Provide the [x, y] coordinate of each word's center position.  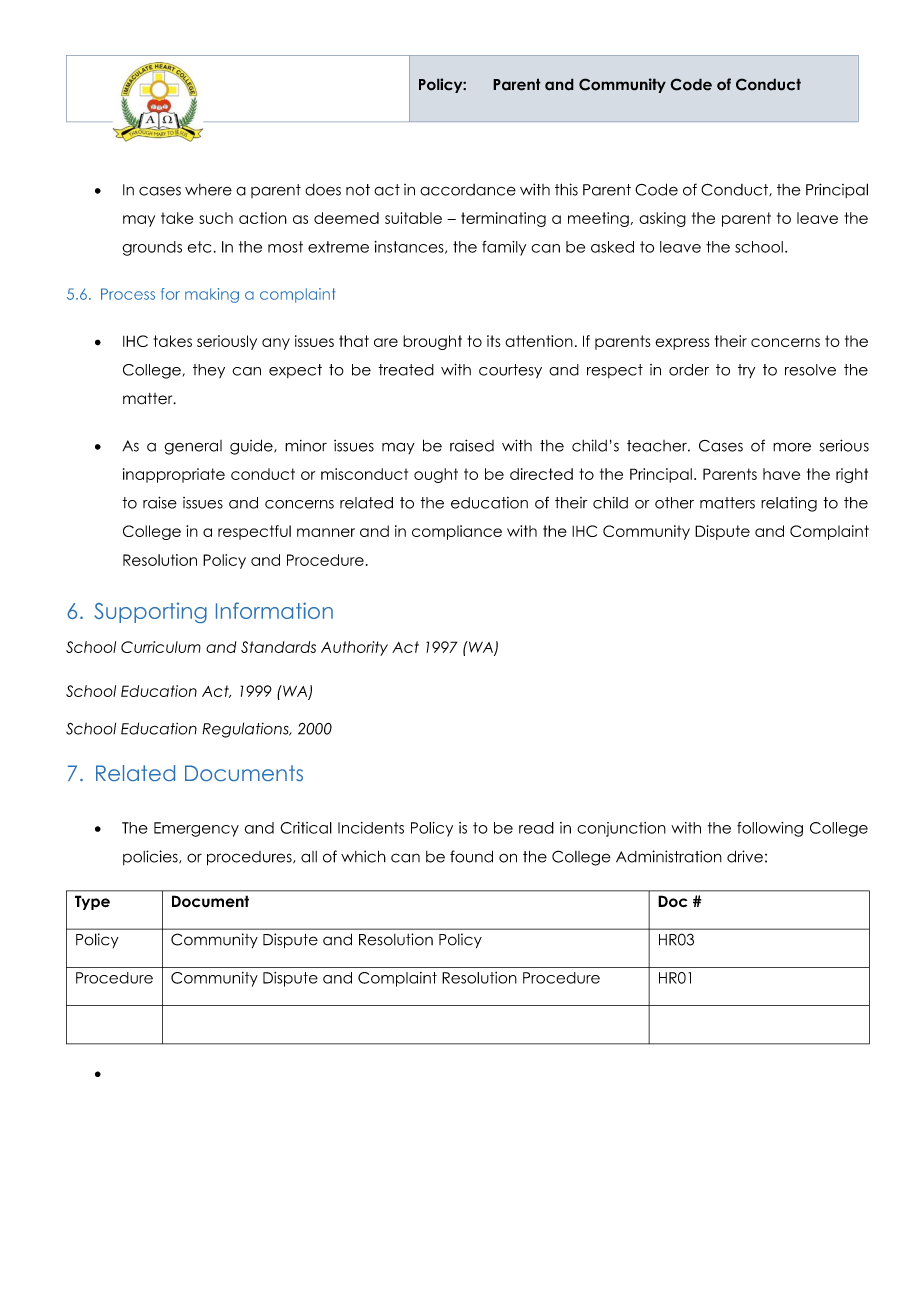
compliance [457, 532]
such [216, 218]
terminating [503, 219]
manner [326, 532]
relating [789, 504]
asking [662, 219]
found [471, 856]
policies [151, 857]
